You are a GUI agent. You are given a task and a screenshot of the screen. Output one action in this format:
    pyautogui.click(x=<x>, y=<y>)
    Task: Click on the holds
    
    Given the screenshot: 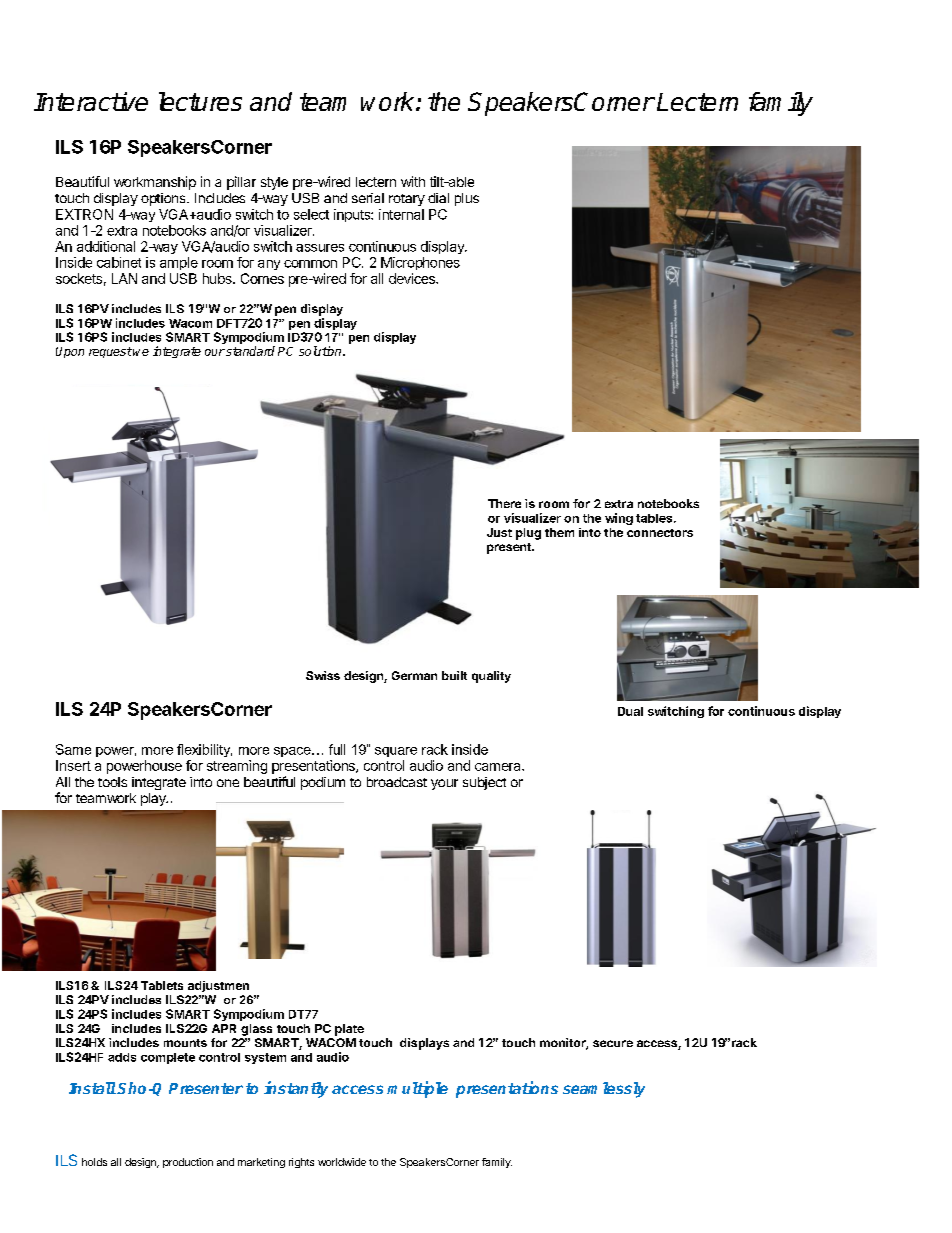 What is the action you would take?
    pyautogui.click(x=94, y=1162)
